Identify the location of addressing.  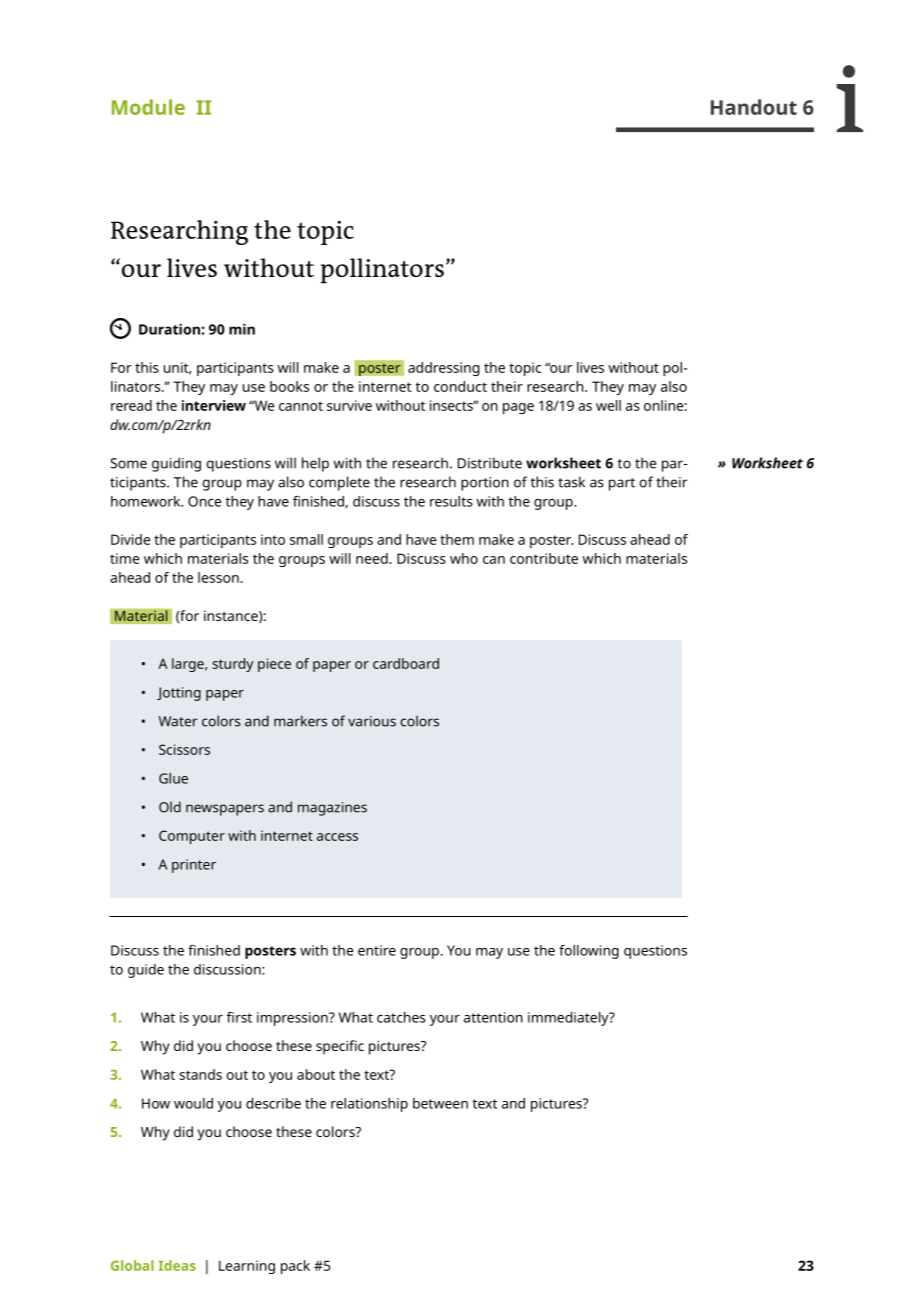
(444, 369).
